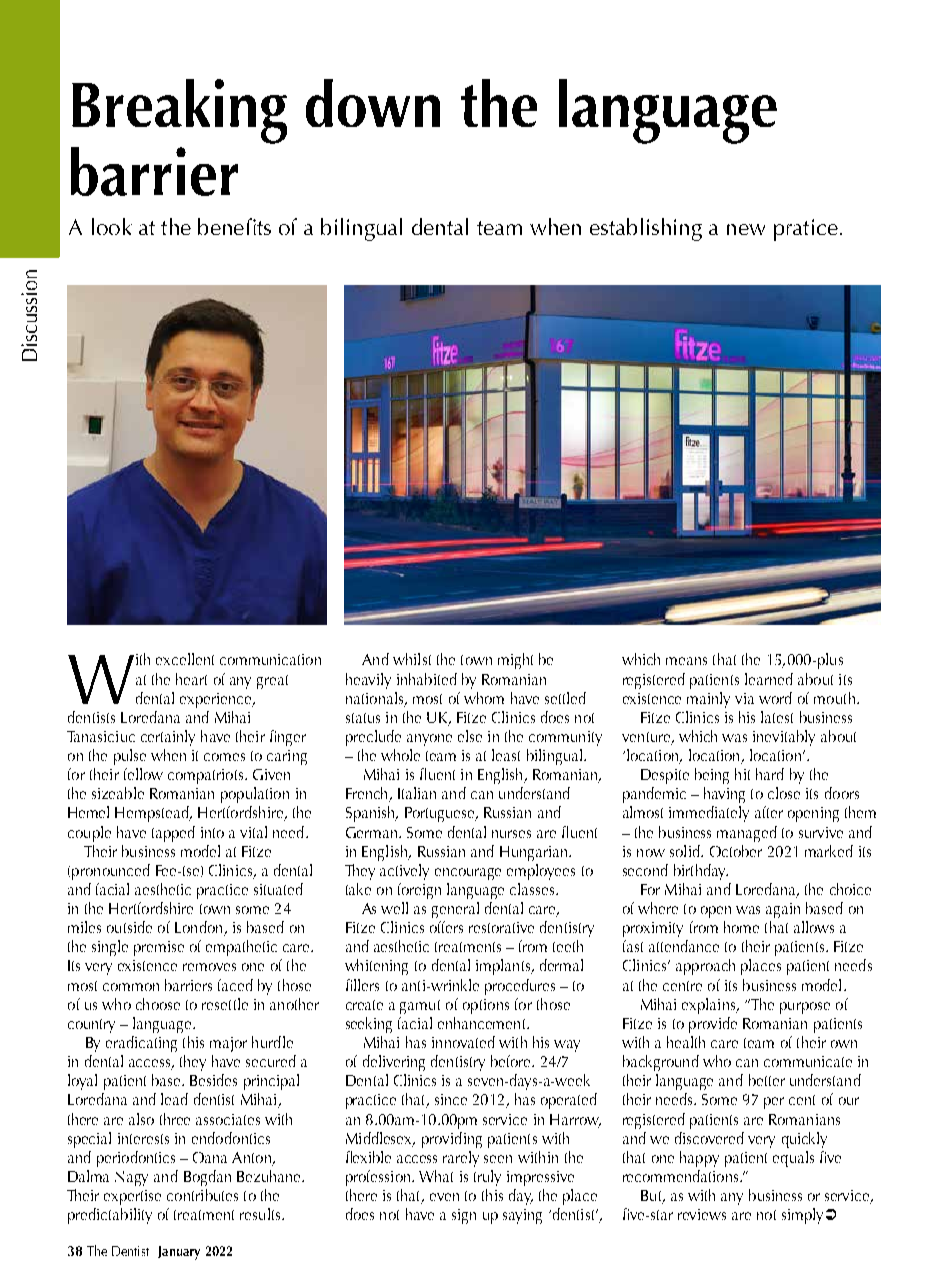  I want to click on heart, so click(191, 679).
